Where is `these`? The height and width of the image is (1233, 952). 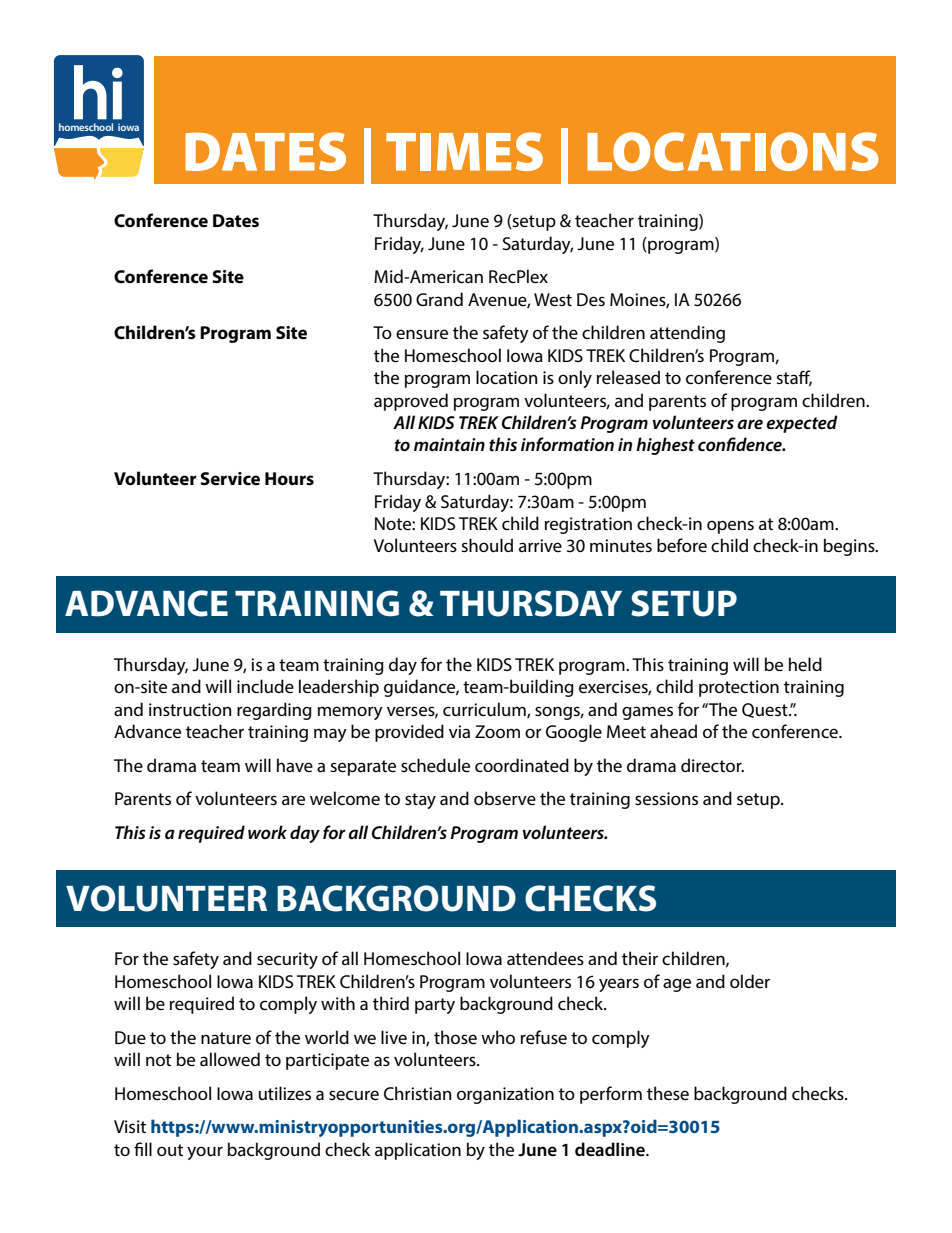 these is located at coordinates (668, 1093).
